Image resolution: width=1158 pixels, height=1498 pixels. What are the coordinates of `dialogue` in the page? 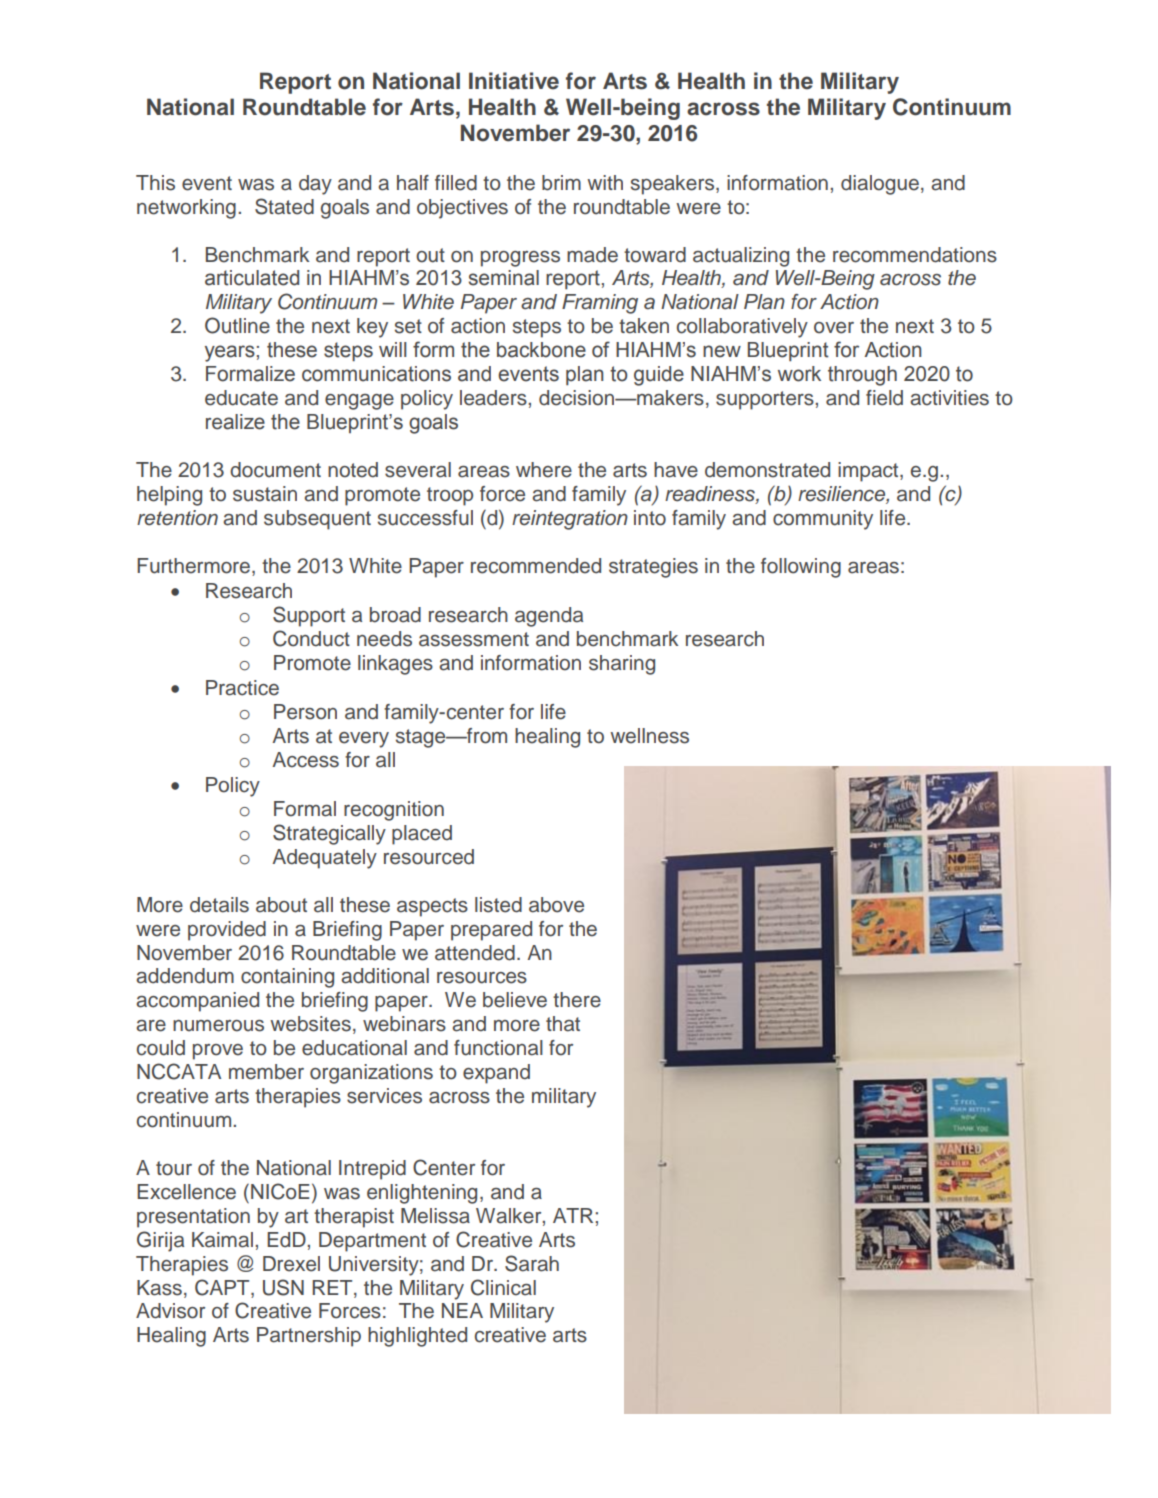 It's located at (880, 185).
